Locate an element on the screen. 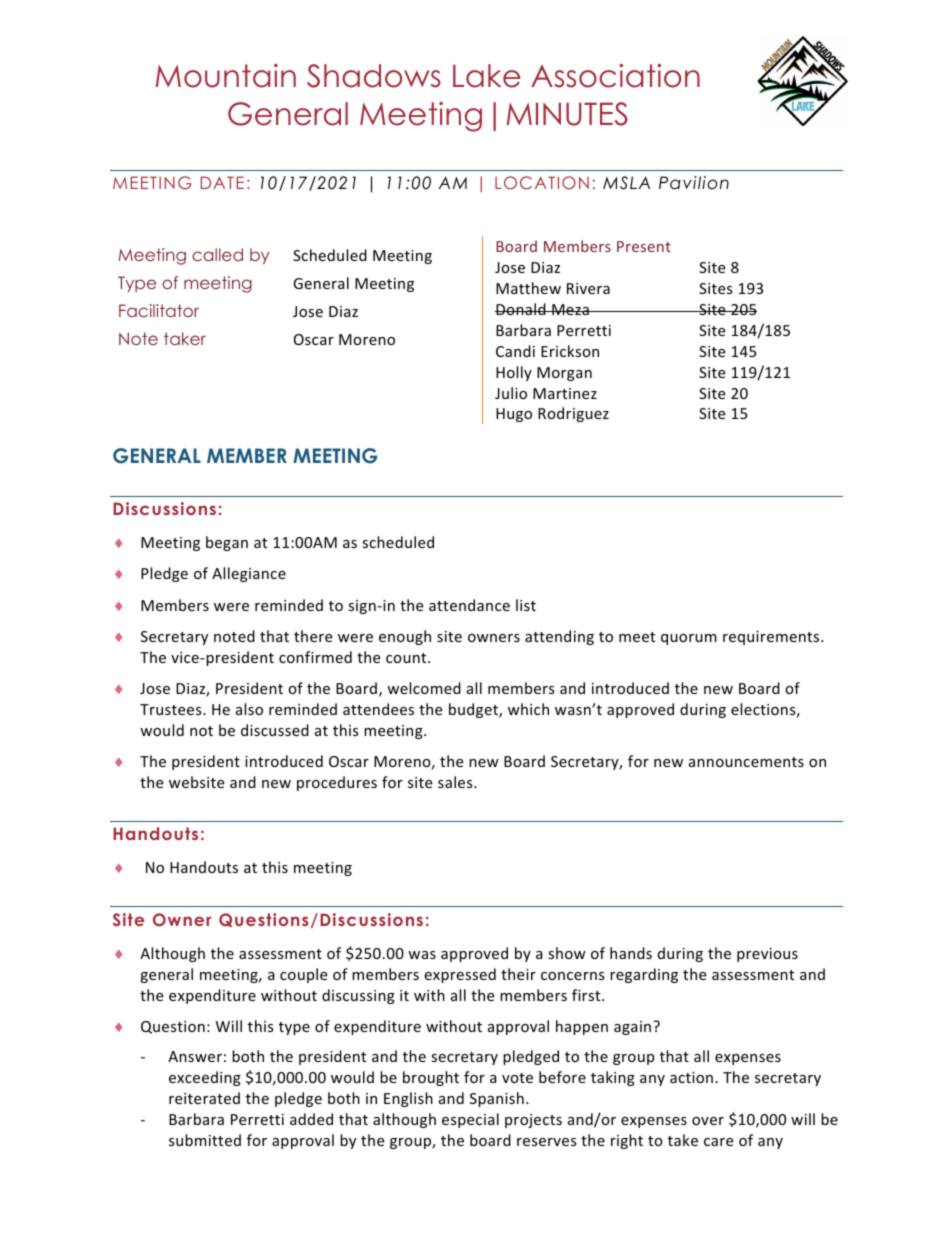  quorum is located at coordinates (689, 639).
